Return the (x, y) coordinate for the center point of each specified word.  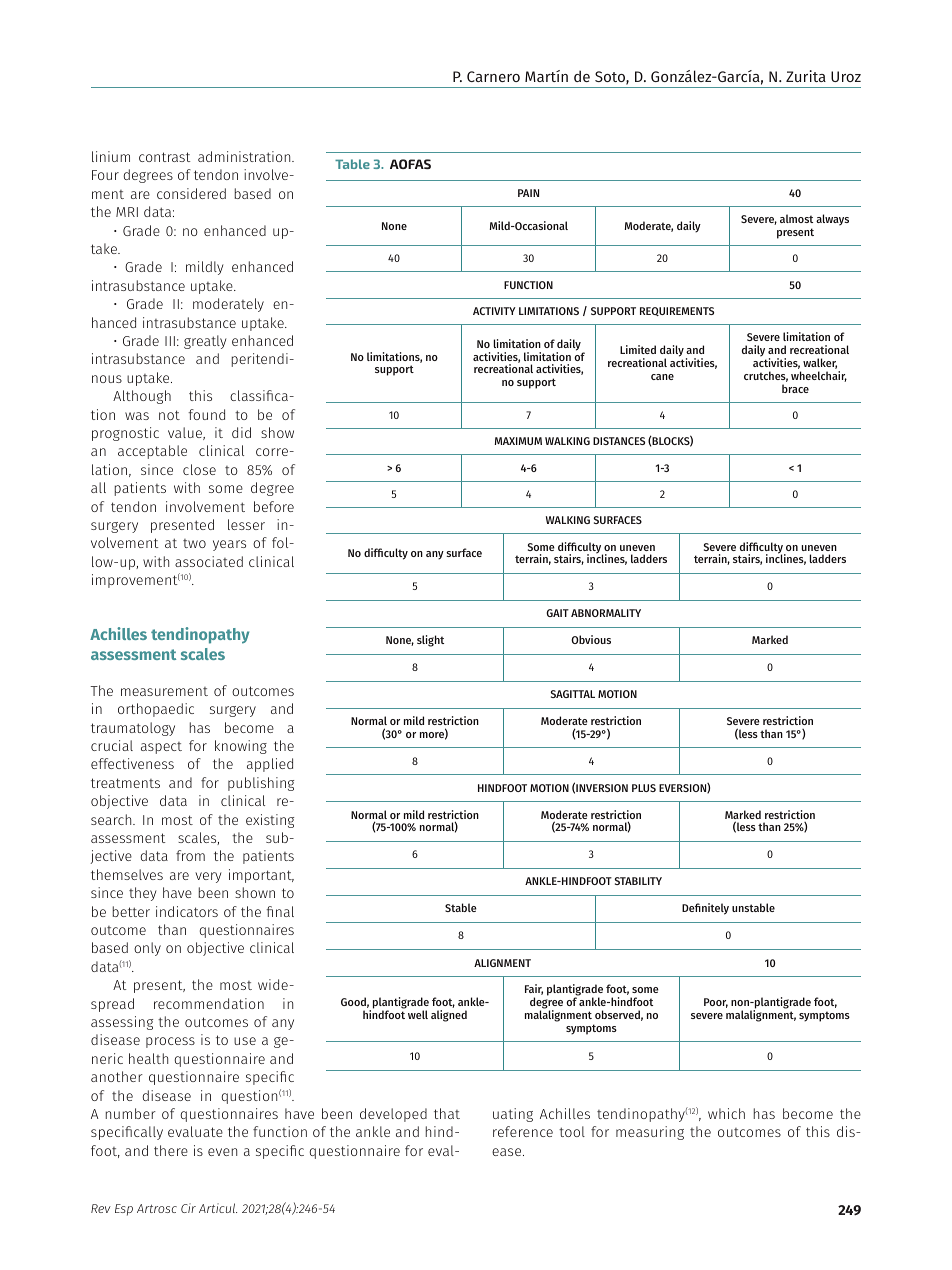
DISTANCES (619, 441)
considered (191, 193)
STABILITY (638, 881)
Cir (188, 1208)
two (194, 543)
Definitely (705, 909)
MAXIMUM (518, 441)
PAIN (528, 193)
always (832, 220)
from (190, 855)
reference (523, 1131)
